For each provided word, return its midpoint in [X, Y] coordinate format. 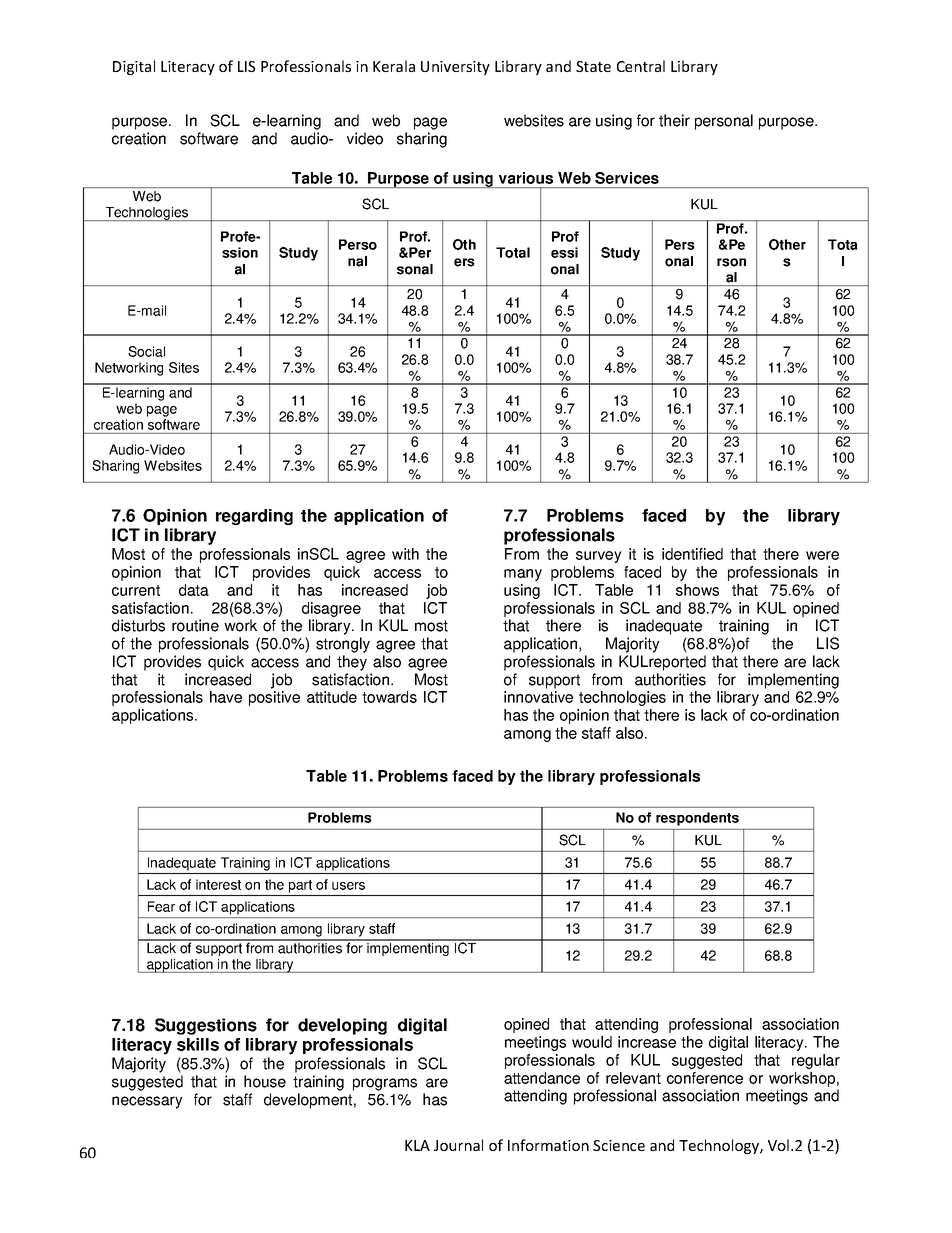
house [265, 1081]
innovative [538, 697]
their [674, 120]
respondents [697, 819]
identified [692, 554]
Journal [458, 1145]
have [226, 697]
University [455, 68]
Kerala [394, 66]
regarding [254, 517]
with [405, 554]
